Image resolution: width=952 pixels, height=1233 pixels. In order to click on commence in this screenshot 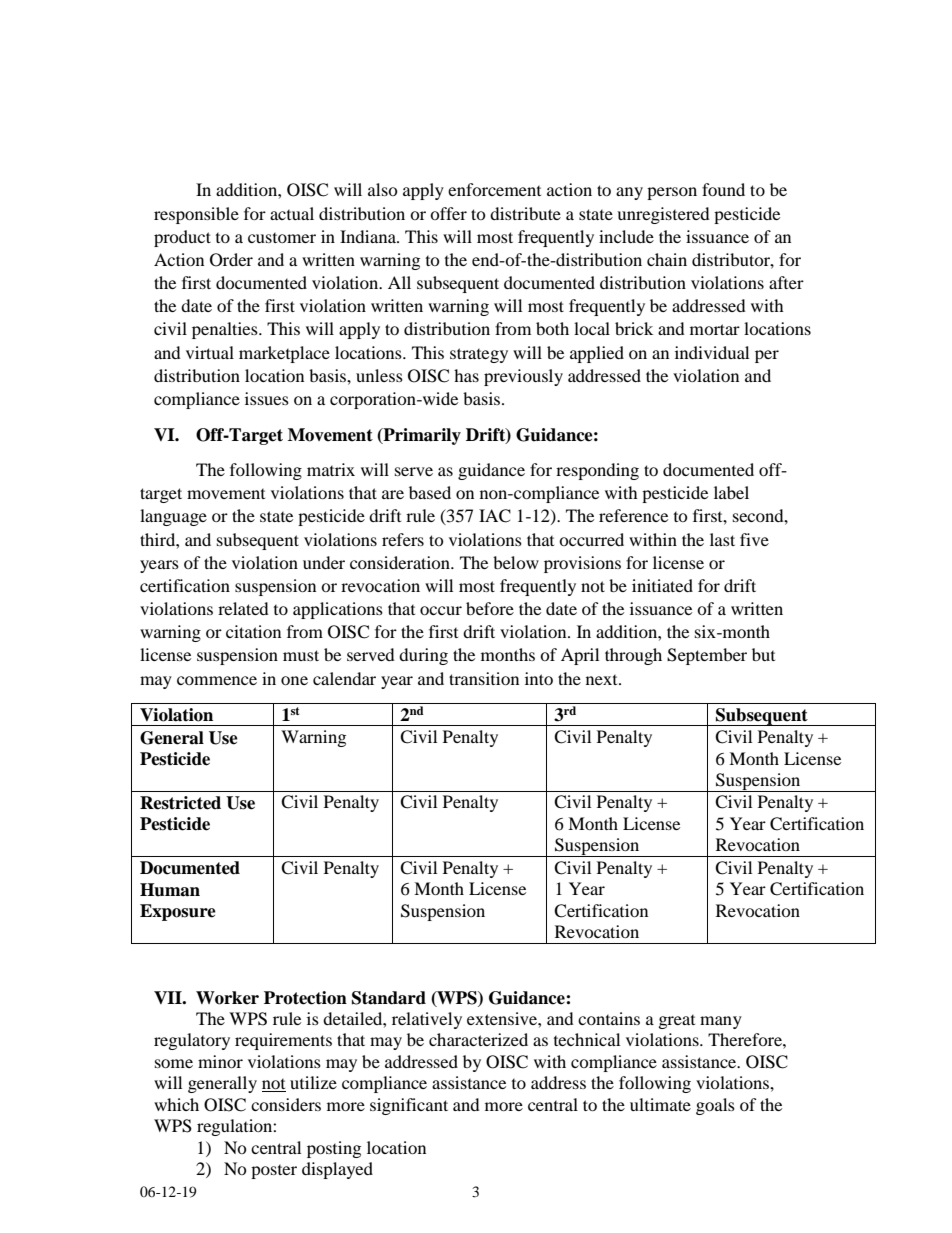, I will do `click(217, 680)`.
